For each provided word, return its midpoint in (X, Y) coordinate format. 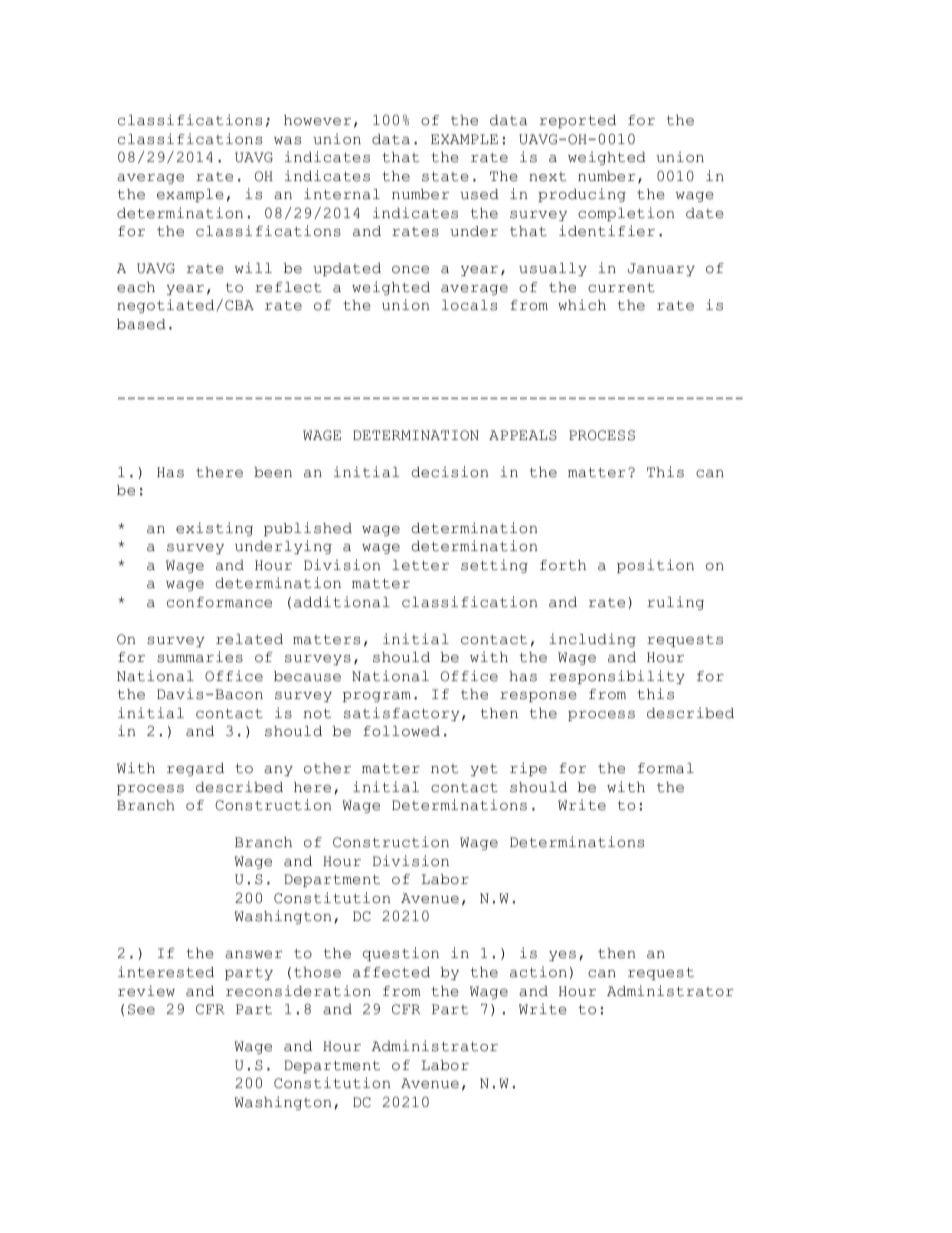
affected (391, 972)
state (445, 177)
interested (166, 972)
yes (562, 956)
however (317, 120)
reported (578, 121)
